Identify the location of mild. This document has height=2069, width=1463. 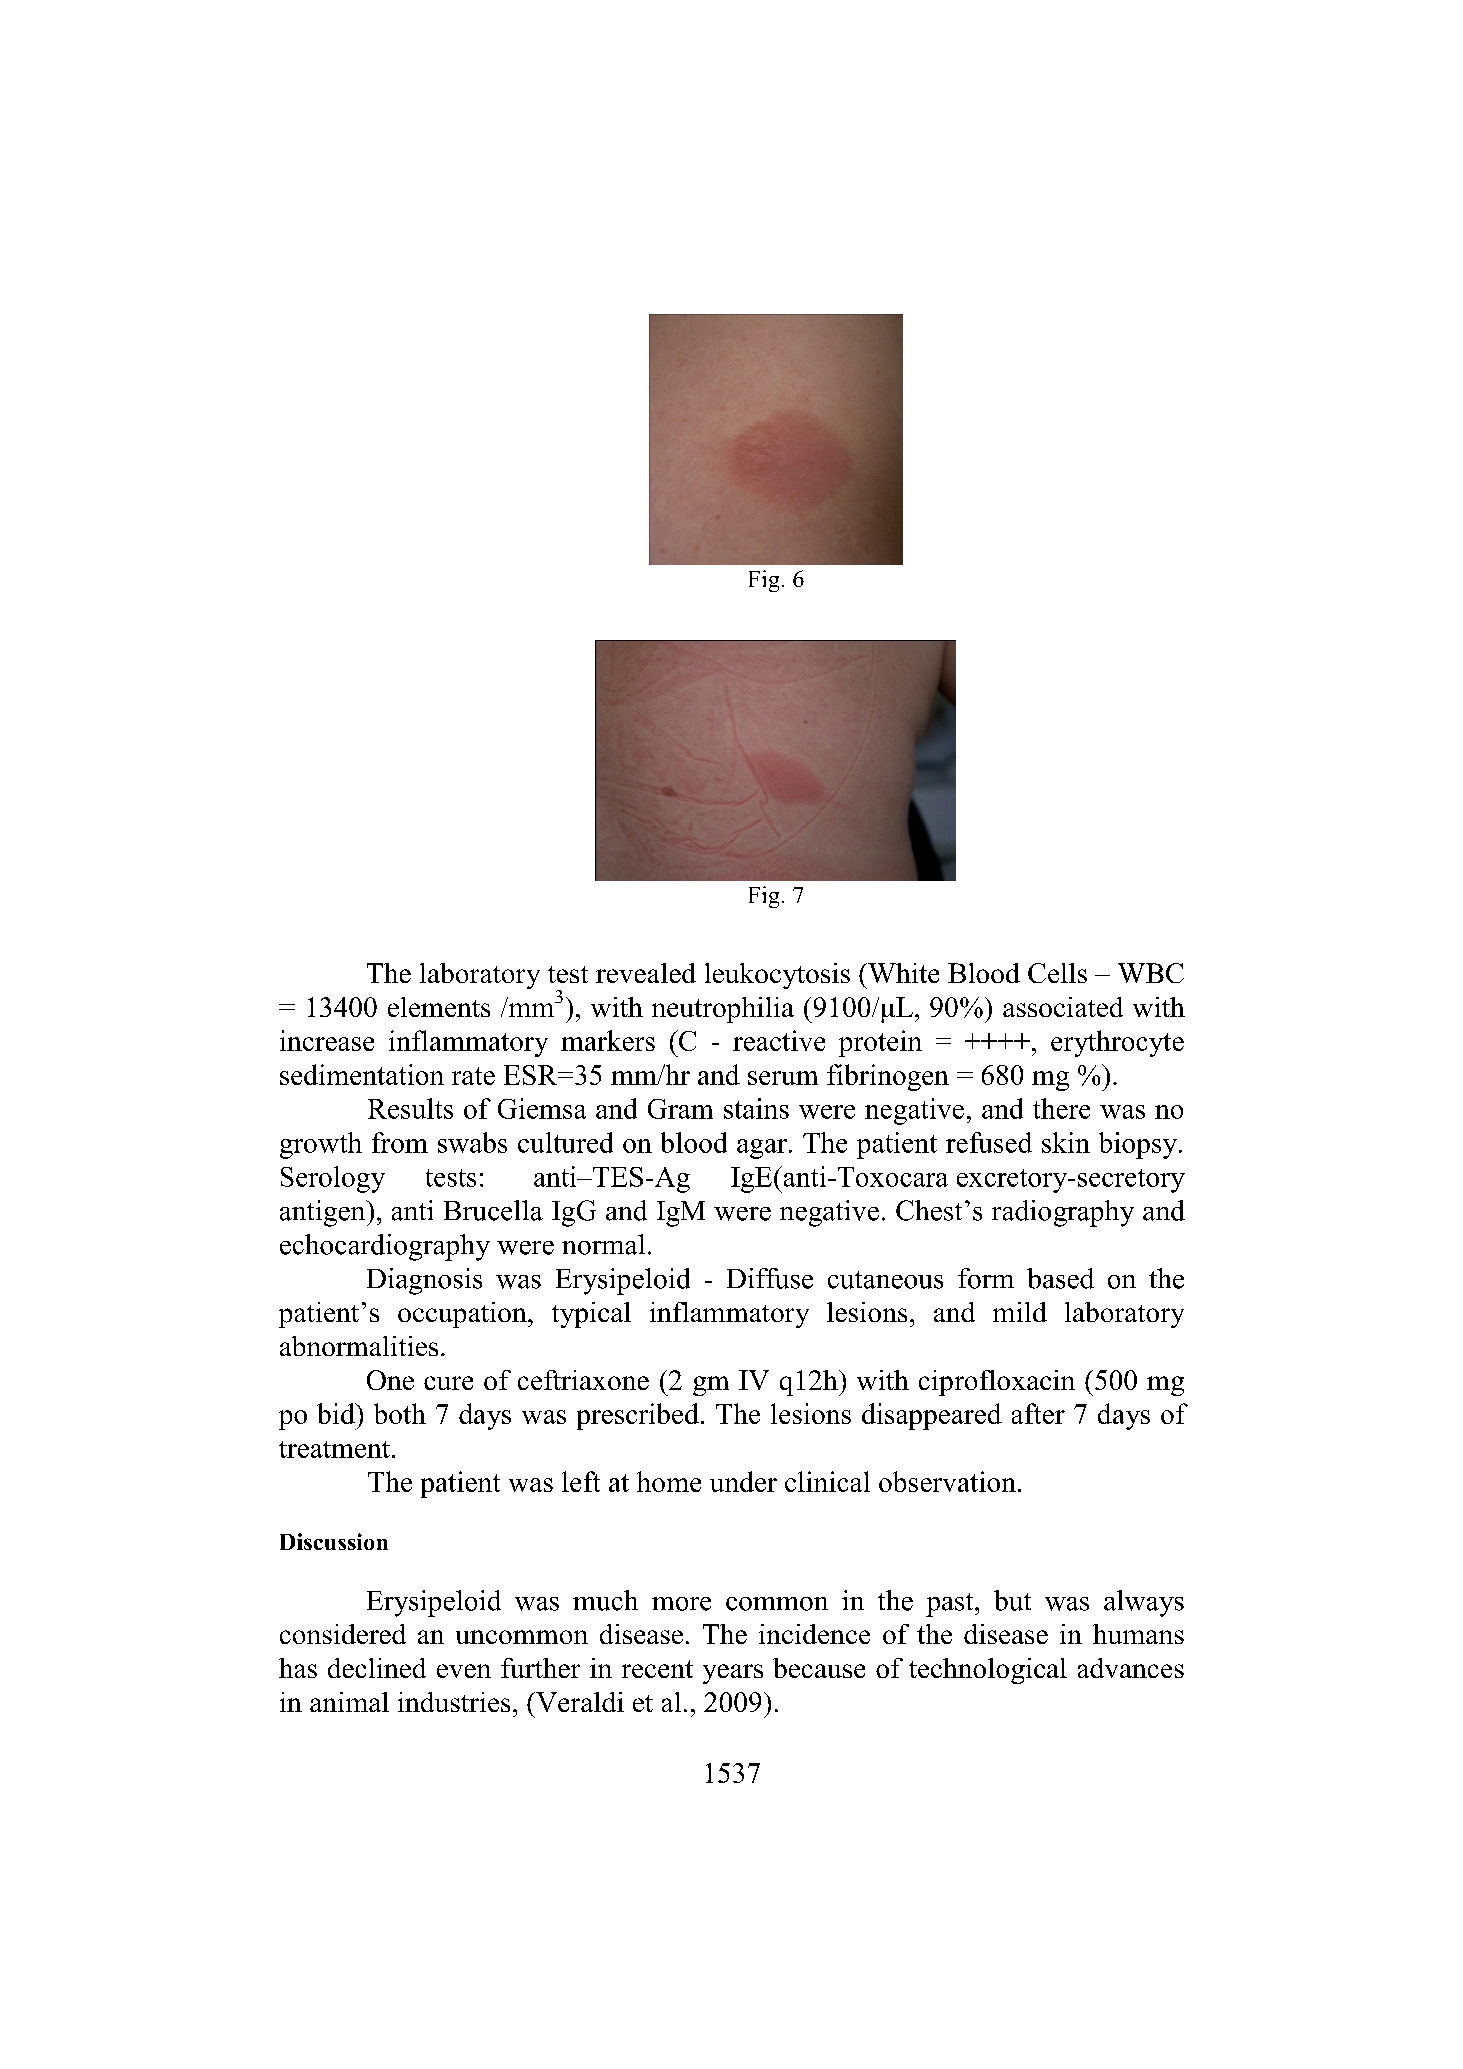
(1020, 1312).
